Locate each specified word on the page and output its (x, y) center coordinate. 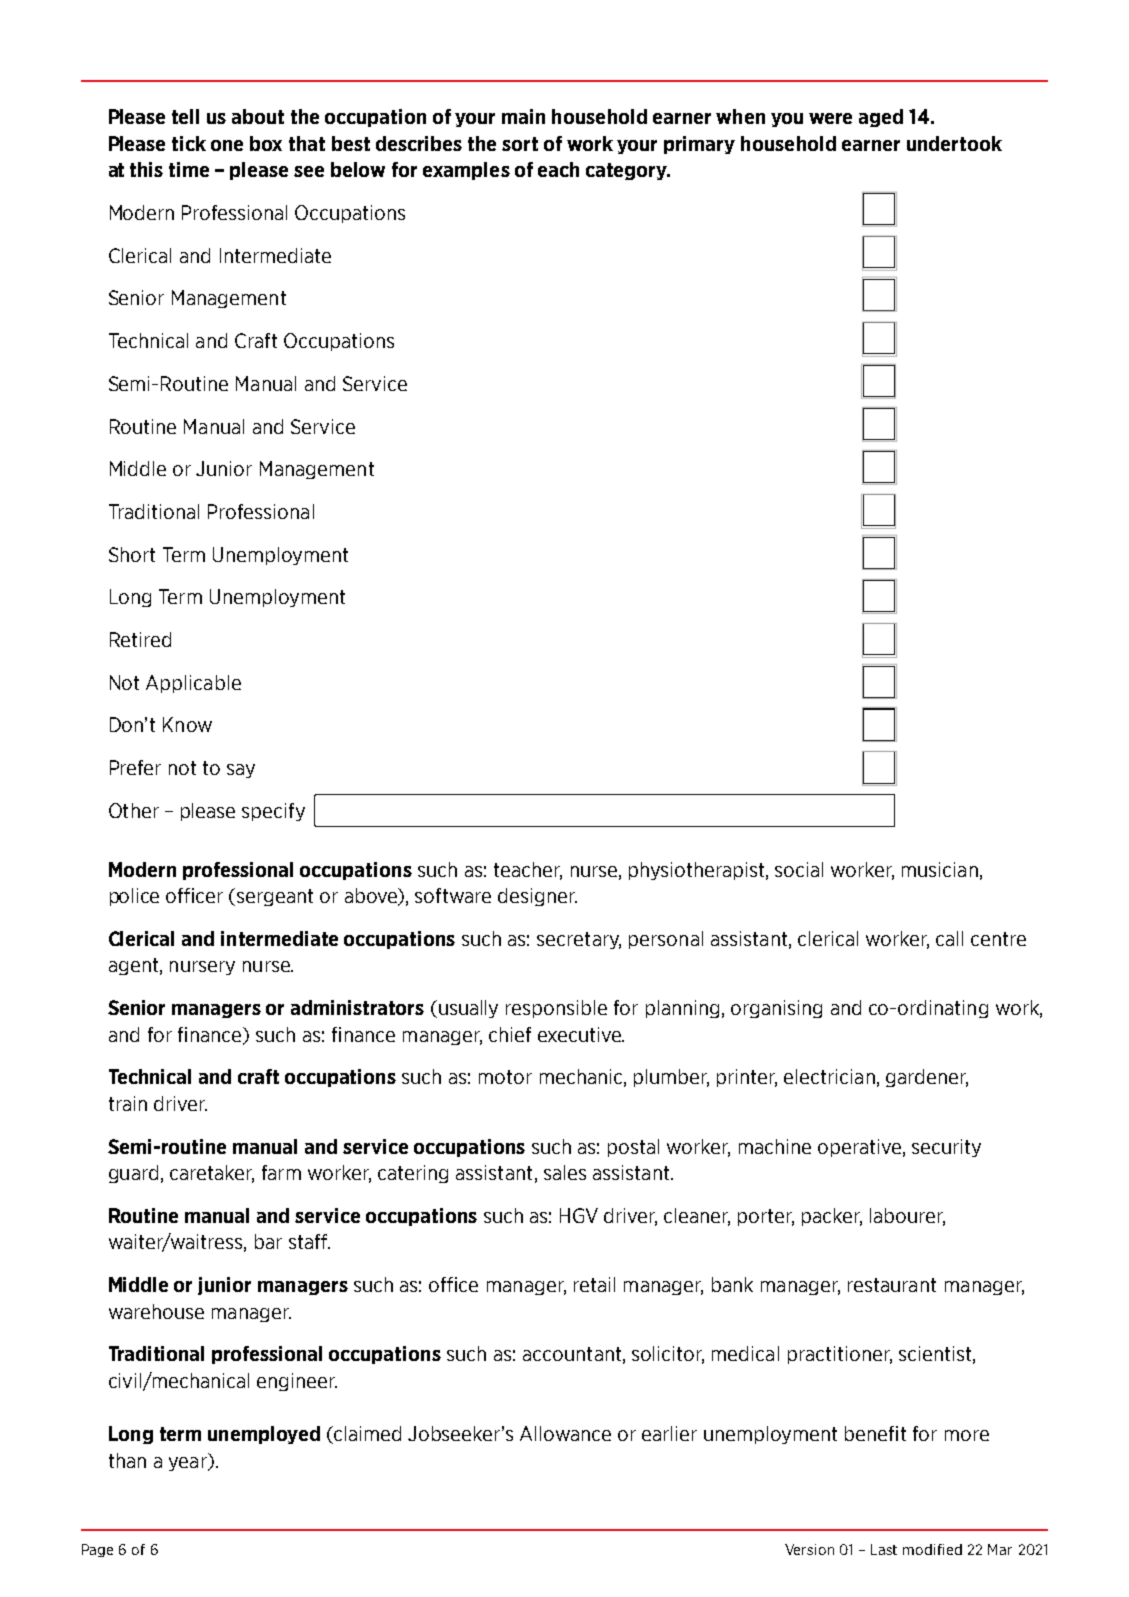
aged (881, 118)
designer (537, 897)
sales (565, 1172)
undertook (954, 143)
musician (940, 869)
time (189, 169)
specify (273, 812)
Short (132, 554)
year (189, 1464)
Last (884, 1549)
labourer (907, 1217)
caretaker (212, 1174)
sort (520, 144)
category (627, 171)
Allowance (565, 1433)
